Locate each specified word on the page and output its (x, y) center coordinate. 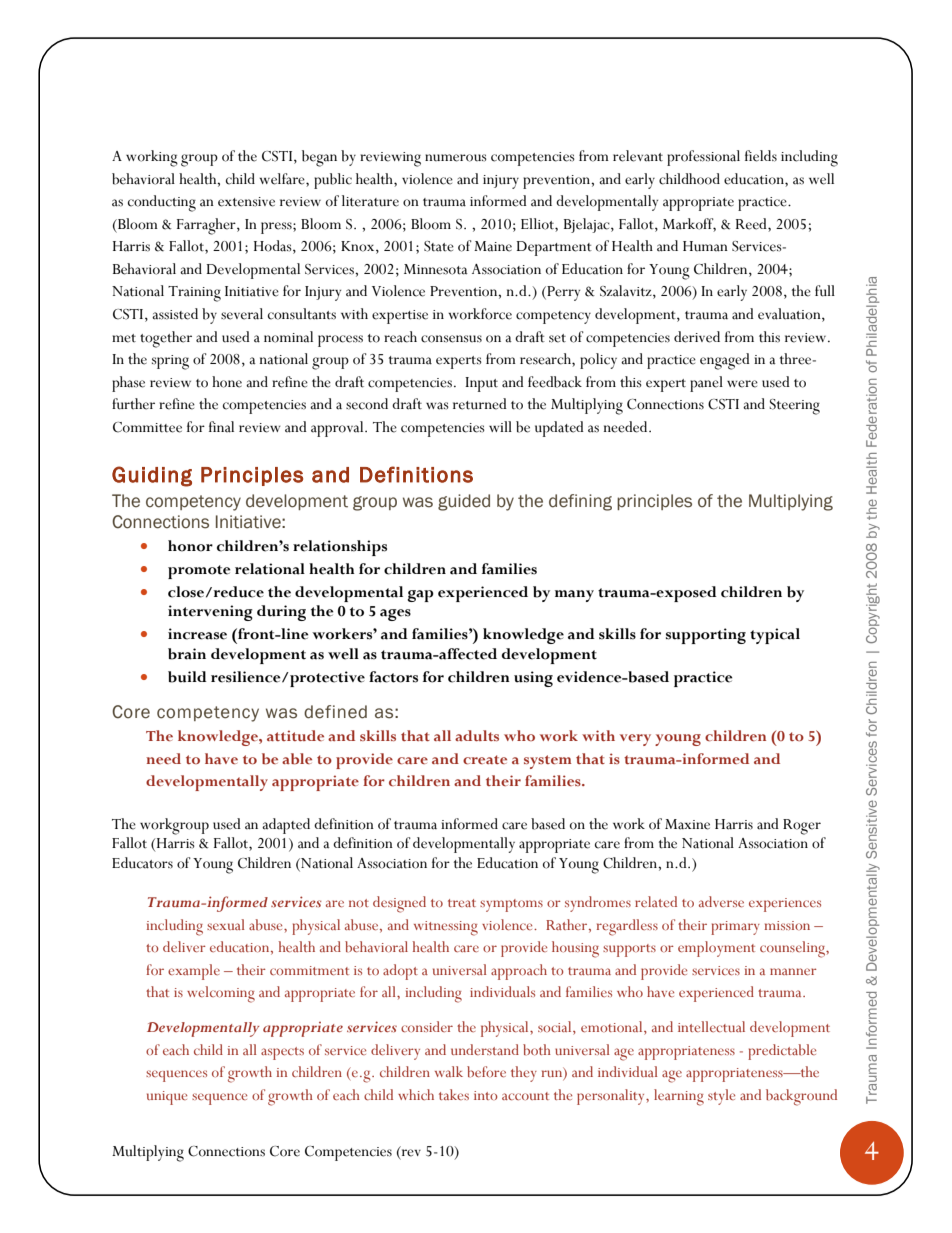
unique (167, 1098)
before (486, 1071)
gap (420, 596)
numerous (456, 158)
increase (197, 634)
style (721, 1097)
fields (761, 156)
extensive (246, 202)
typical (775, 636)
